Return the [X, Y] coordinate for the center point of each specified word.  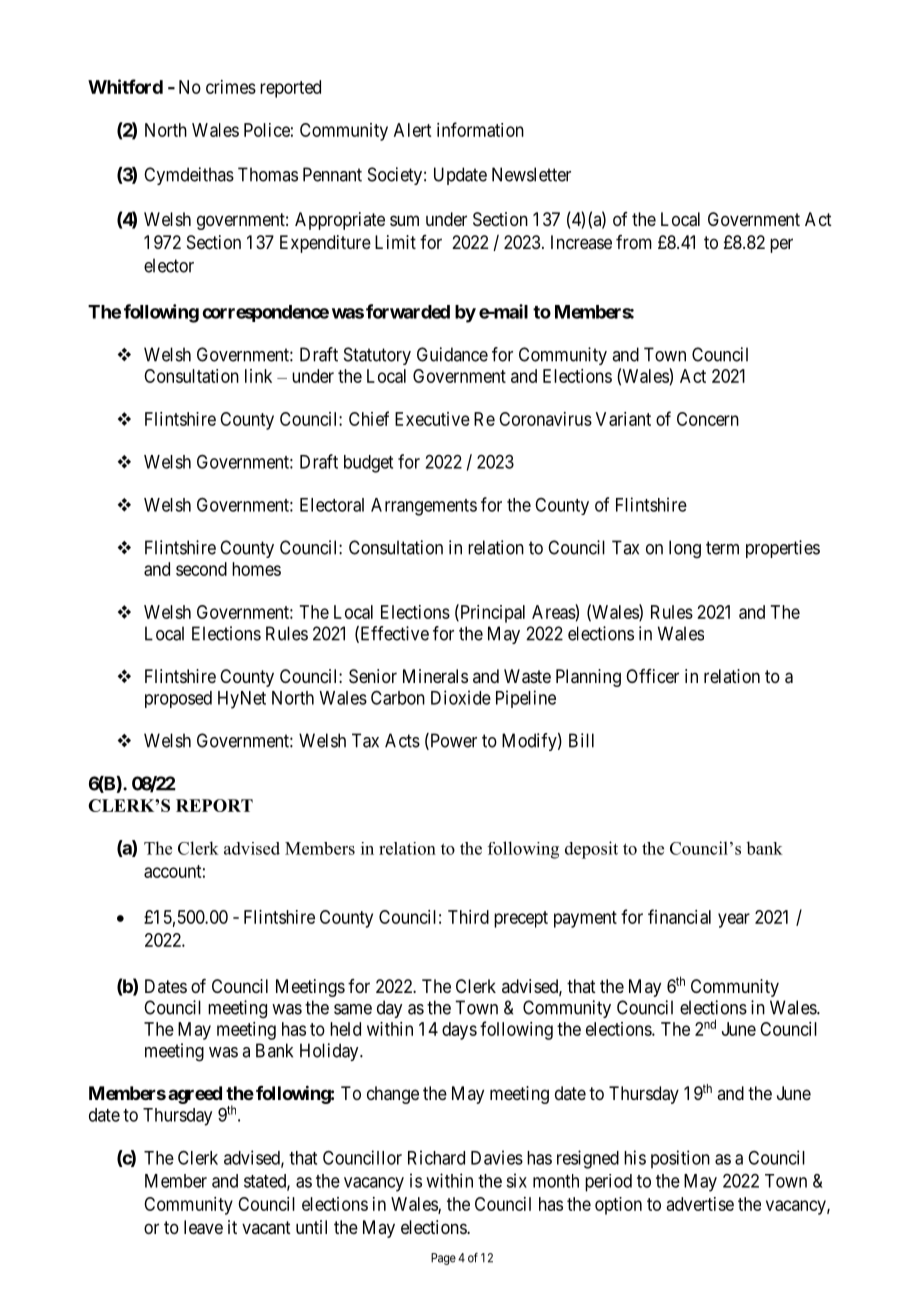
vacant [266, 1228]
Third [468, 917]
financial [679, 916]
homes [256, 569]
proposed [178, 699]
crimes [231, 87]
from [634, 242]
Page [443, 1259]
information [480, 129]
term [722, 548]
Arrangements [424, 507]
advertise [700, 1204]
